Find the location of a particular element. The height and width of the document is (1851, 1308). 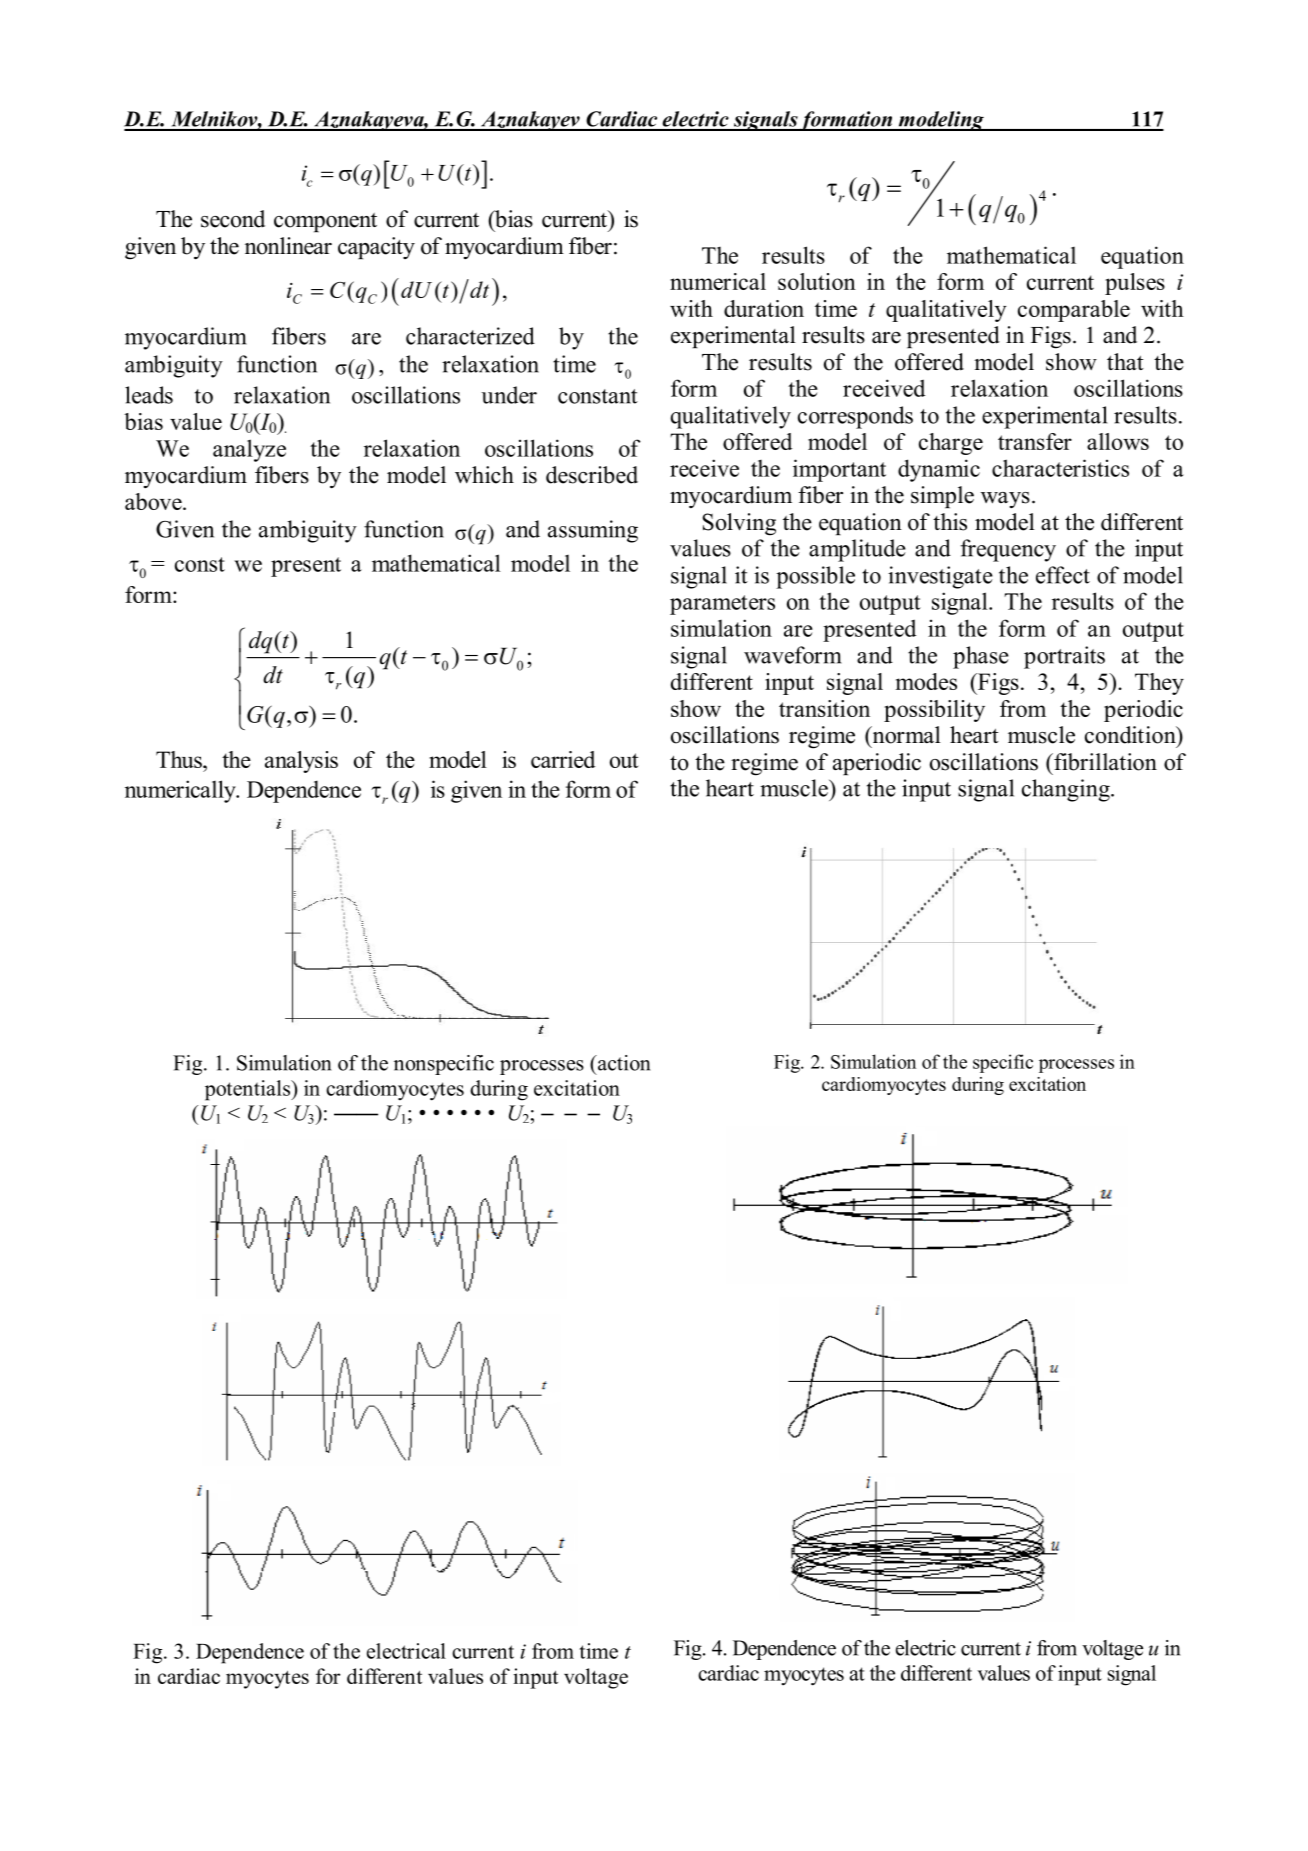

changing is located at coordinates (1067, 790).
